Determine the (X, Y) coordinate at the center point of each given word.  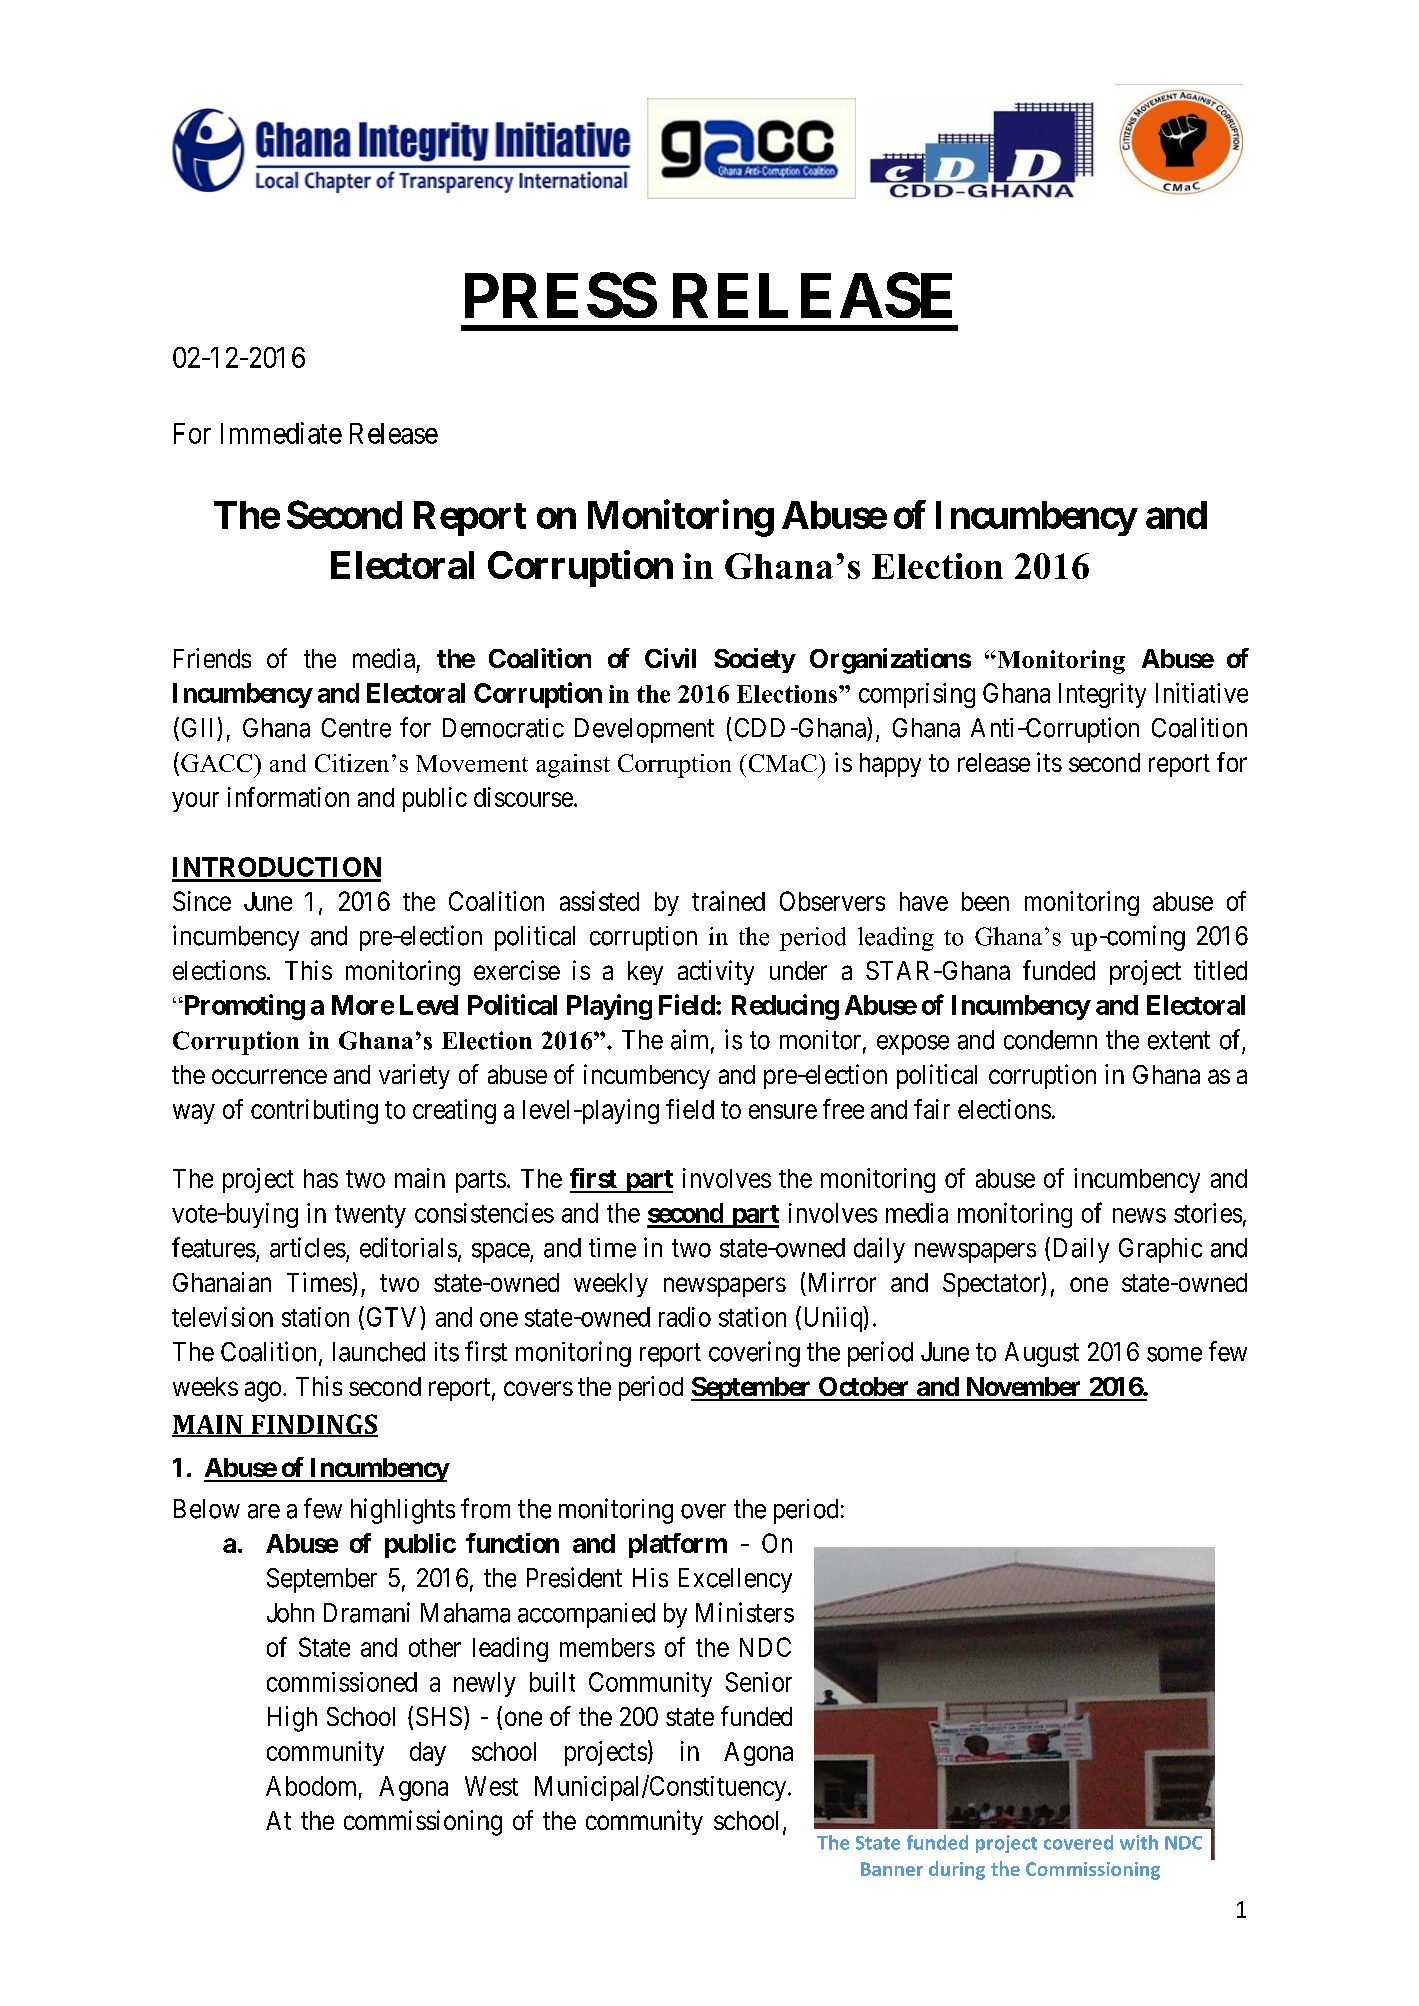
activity (716, 972)
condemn (1050, 1040)
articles (308, 1247)
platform (678, 1545)
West (491, 1786)
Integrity (1102, 695)
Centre (356, 728)
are (264, 1511)
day (428, 1754)
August (1042, 1354)
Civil (670, 658)
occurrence (269, 1077)
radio (685, 1317)
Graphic (1160, 1250)
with (1139, 1842)
